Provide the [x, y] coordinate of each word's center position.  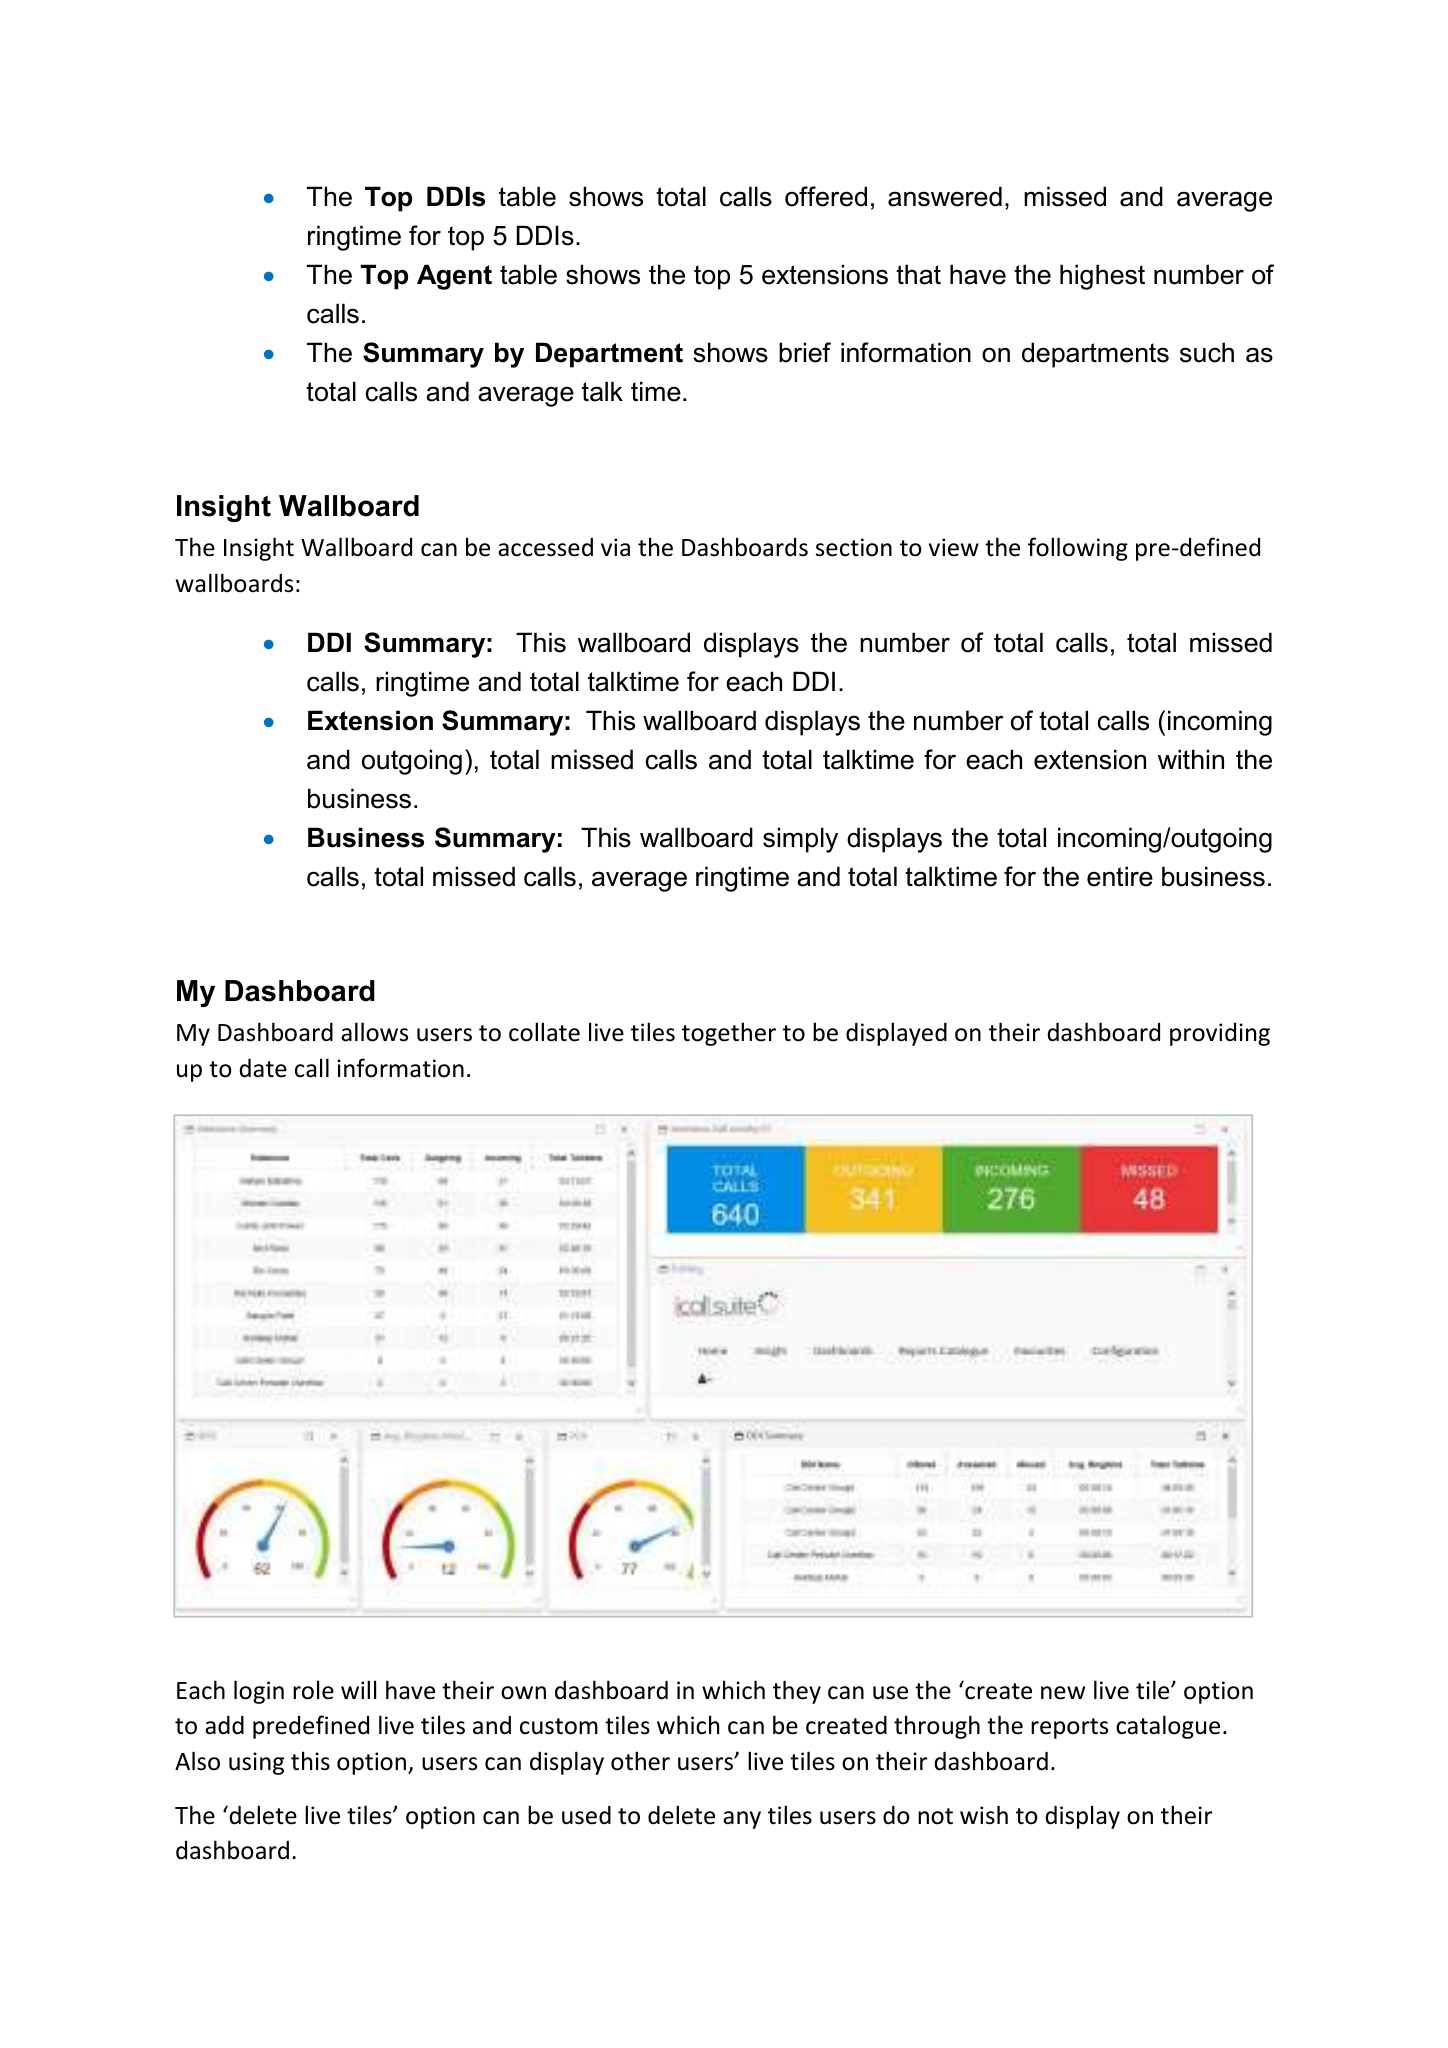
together [729, 1034]
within [1191, 759]
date [263, 1068]
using [256, 1763]
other [640, 1761]
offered [826, 196]
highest [1102, 277]
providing [1220, 1034]
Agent [454, 277]
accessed [545, 547]
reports [1069, 1728]
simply [800, 840]
